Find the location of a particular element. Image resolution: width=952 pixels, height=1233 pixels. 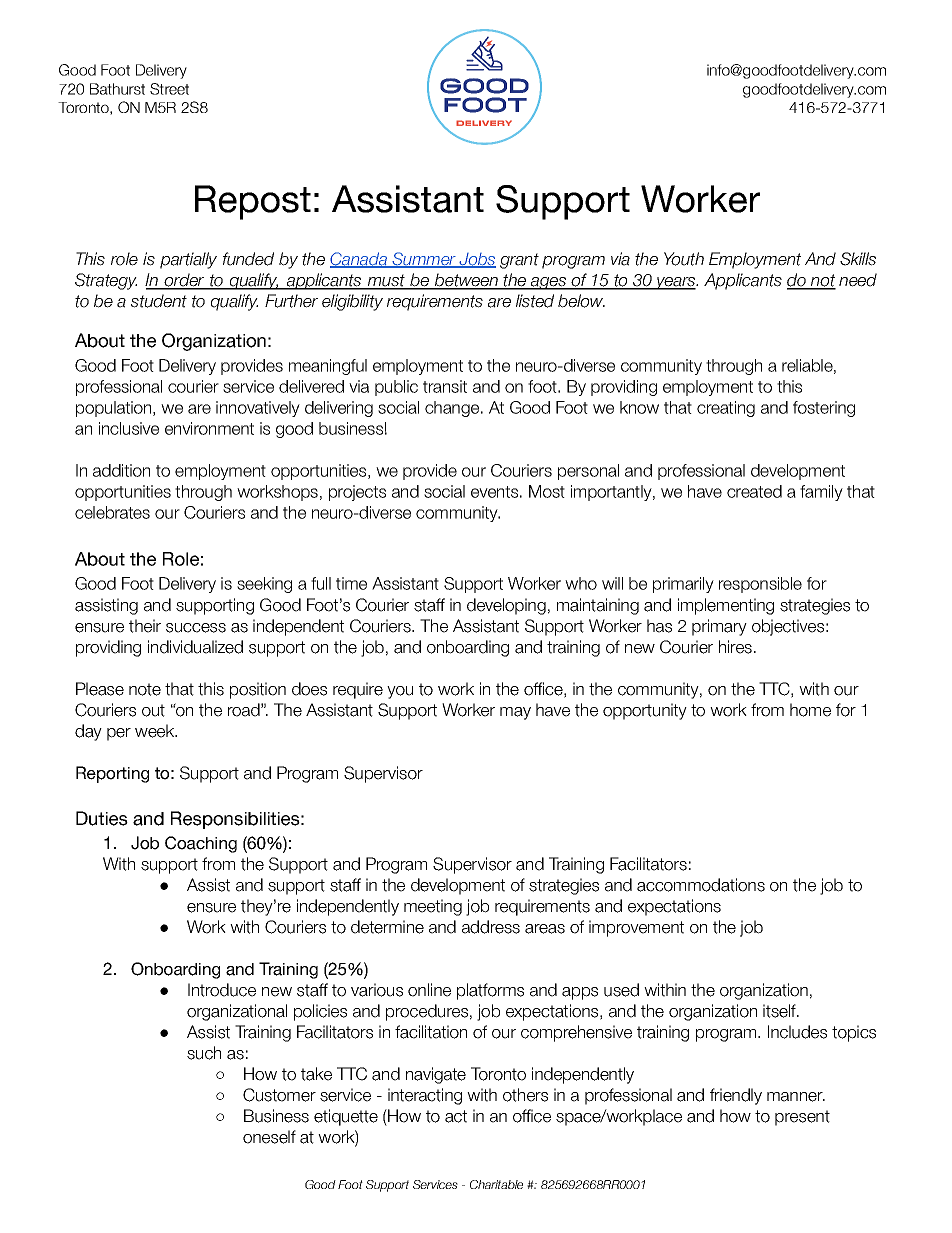

change is located at coordinates (452, 409).
